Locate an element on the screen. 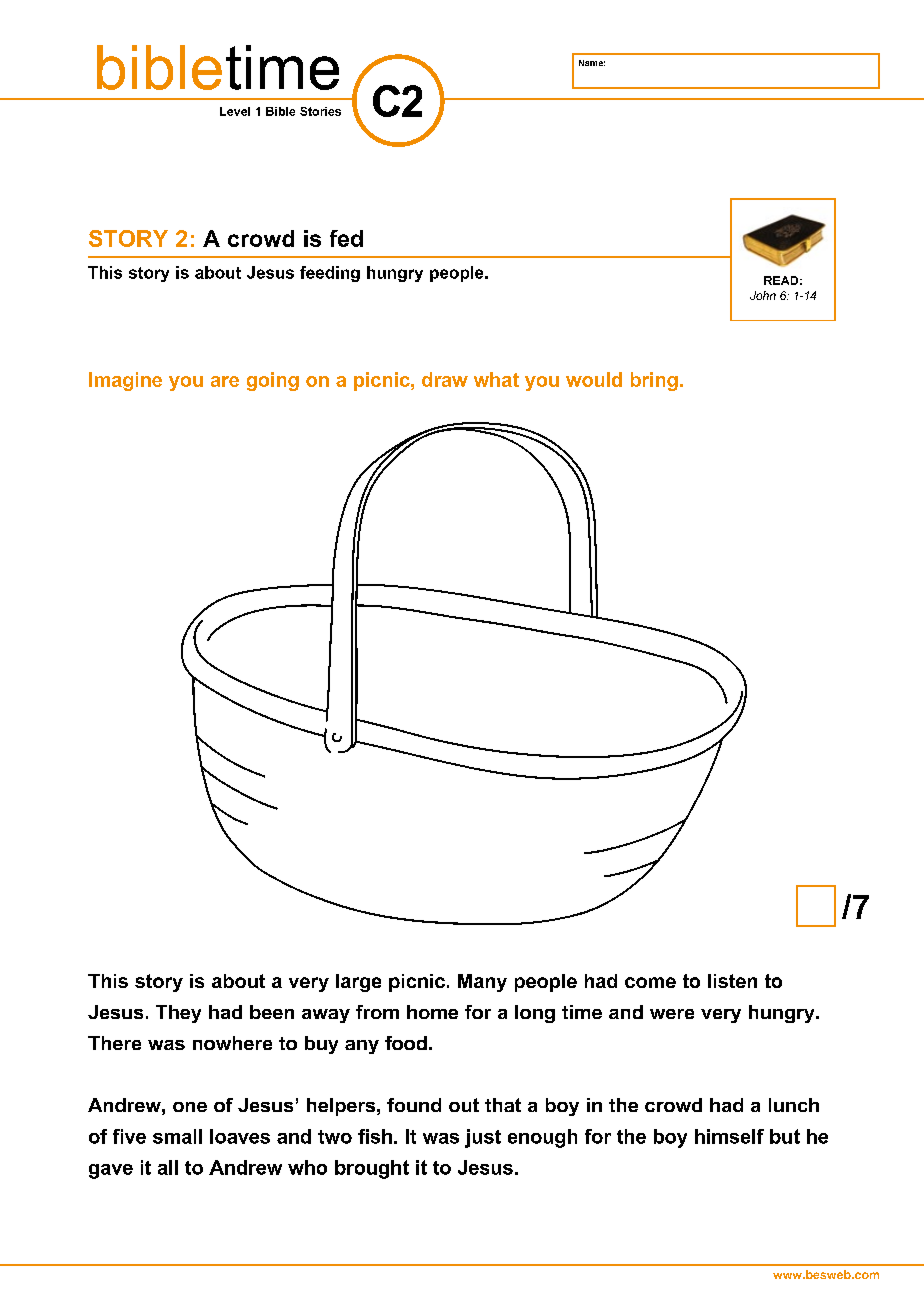  himself is located at coordinates (729, 1136).
